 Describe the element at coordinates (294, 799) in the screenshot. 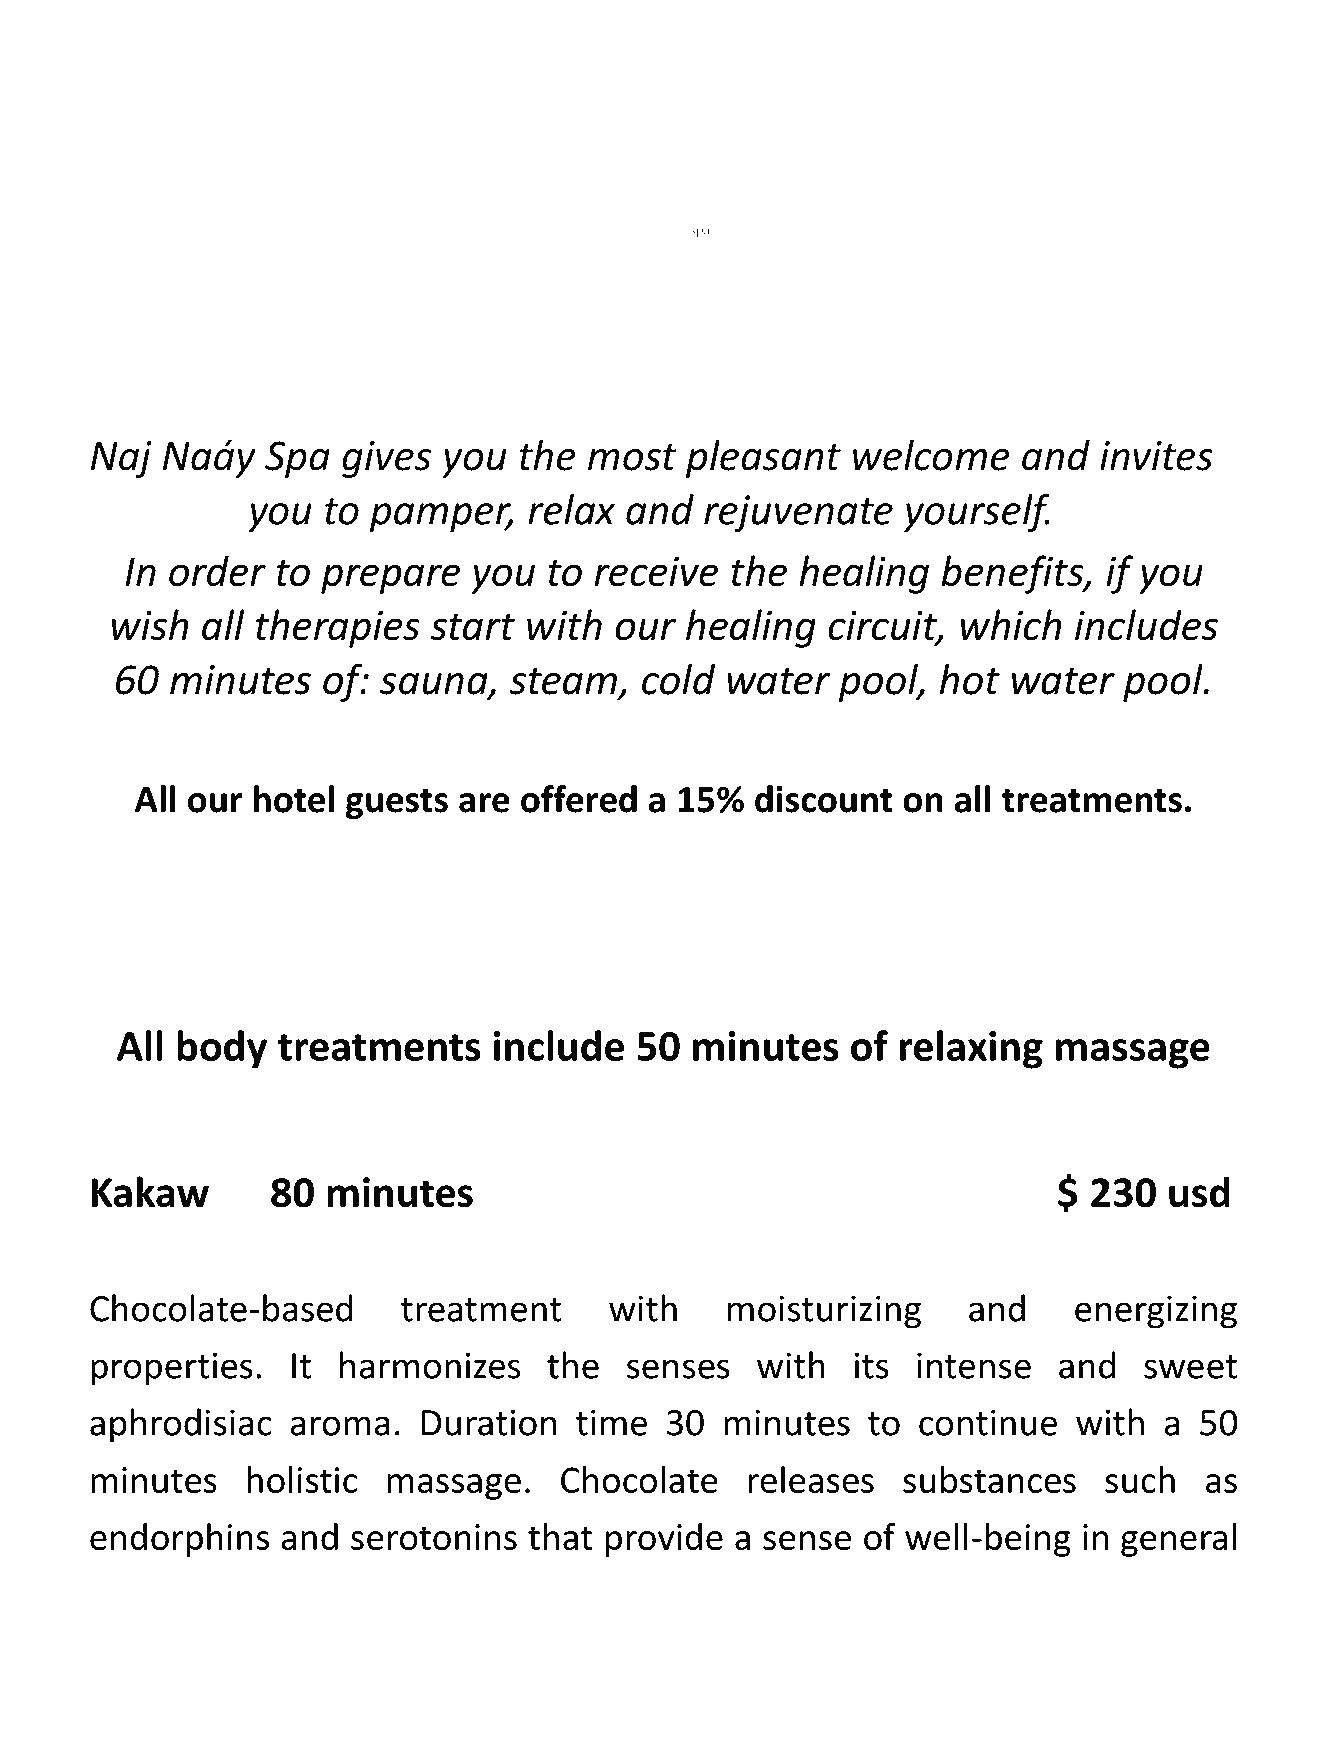

I see `hotel` at that location.
